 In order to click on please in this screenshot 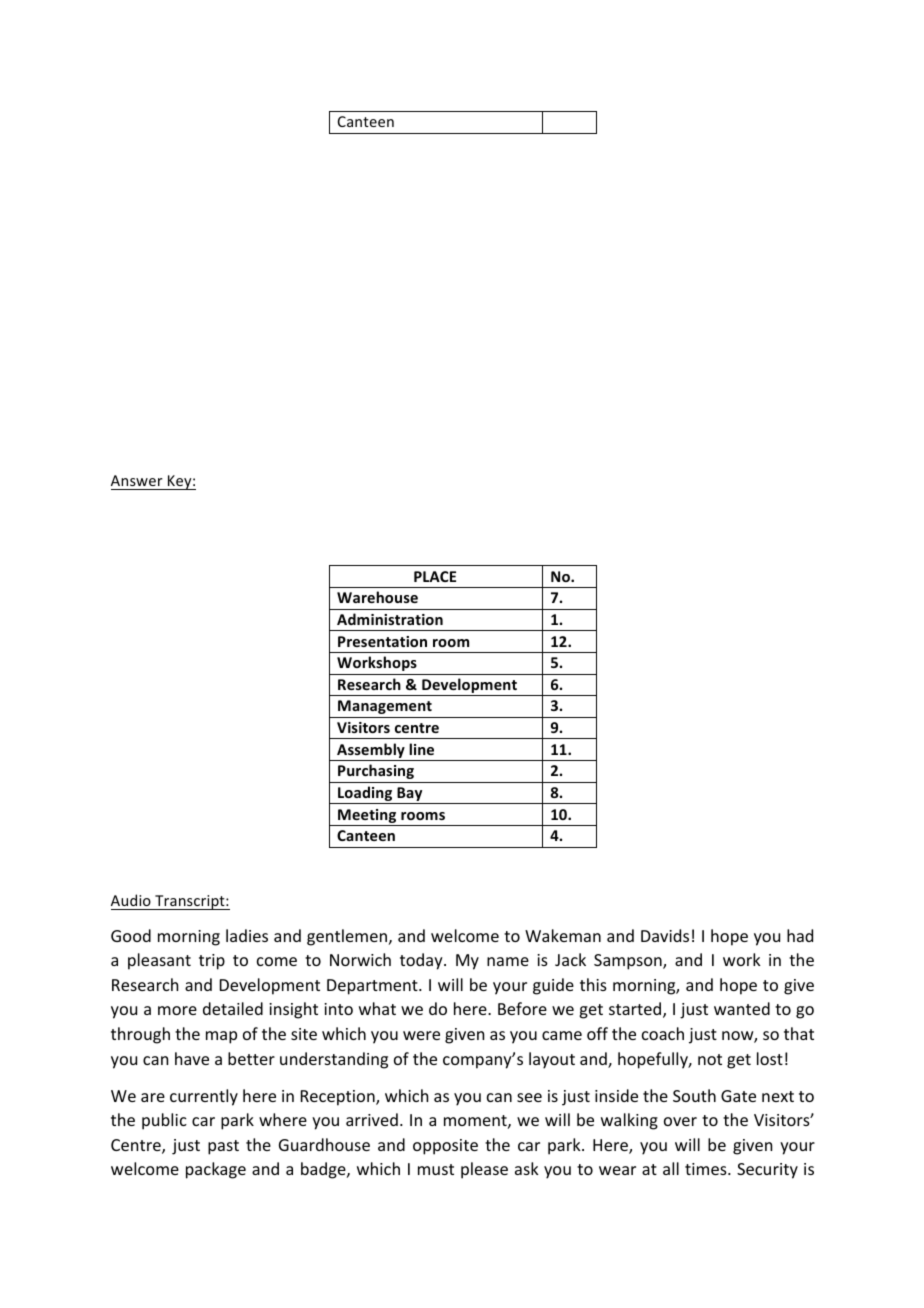, I will do `click(484, 1170)`.
